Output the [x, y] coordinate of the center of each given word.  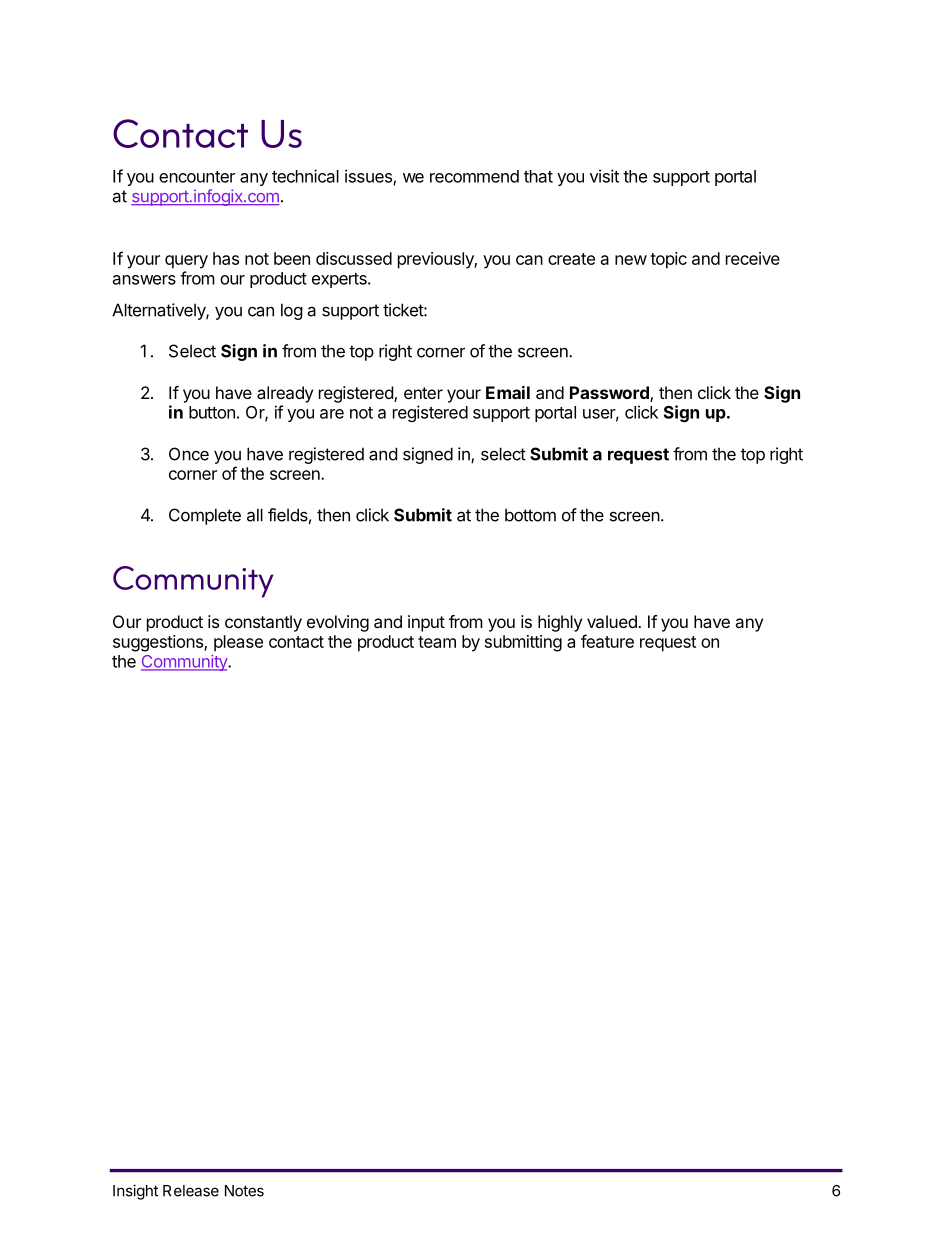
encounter [197, 177]
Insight [135, 1192]
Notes [244, 1191]
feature [607, 641]
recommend [474, 176]
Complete [205, 516]
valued [613, 621]
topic [668, 260]
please [238, 643]
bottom [530, 515]
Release [191, 1191]
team [437, 642]
